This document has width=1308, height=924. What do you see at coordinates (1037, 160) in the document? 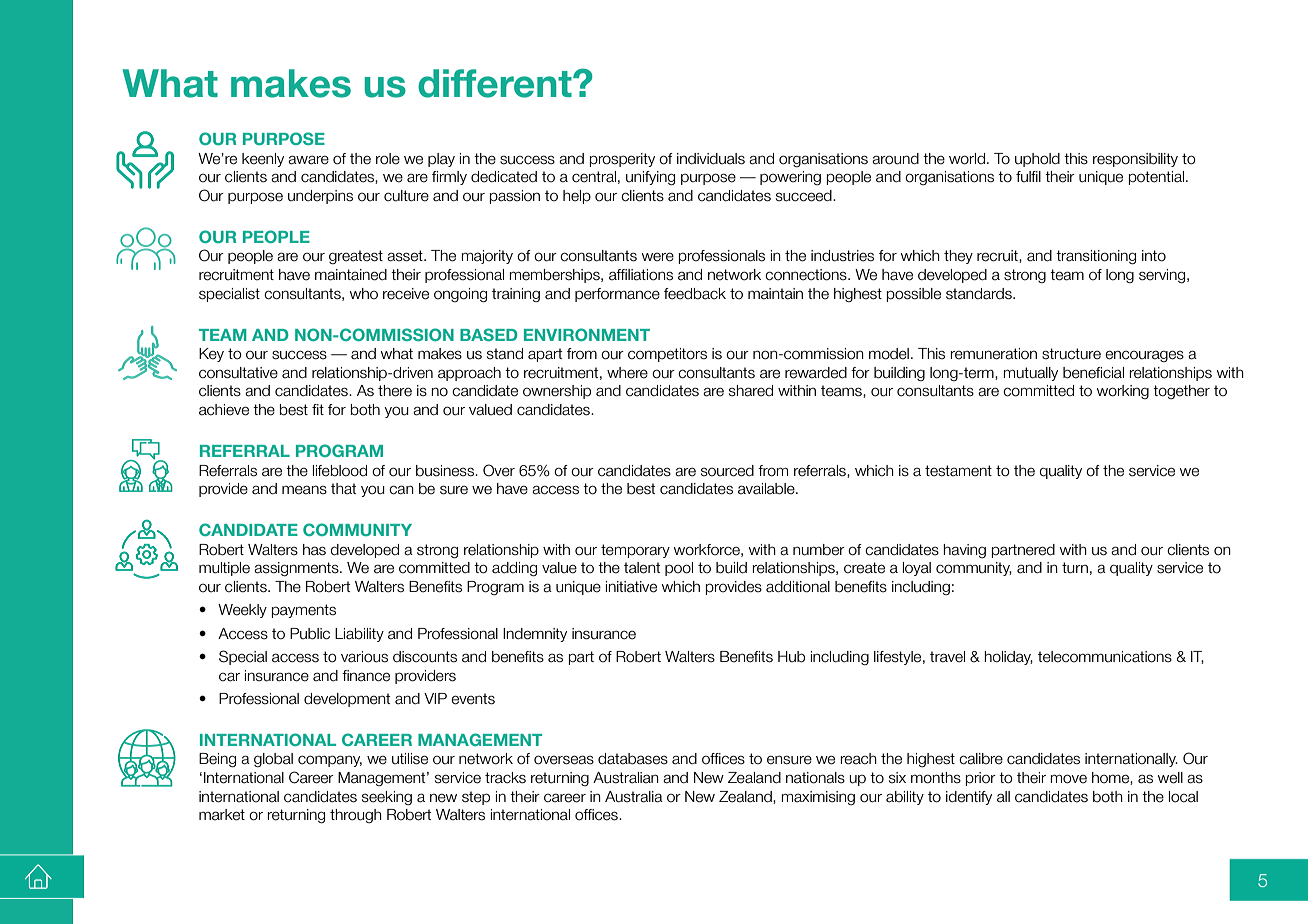
I see `uphold` at bounding box center [1037, 160].
